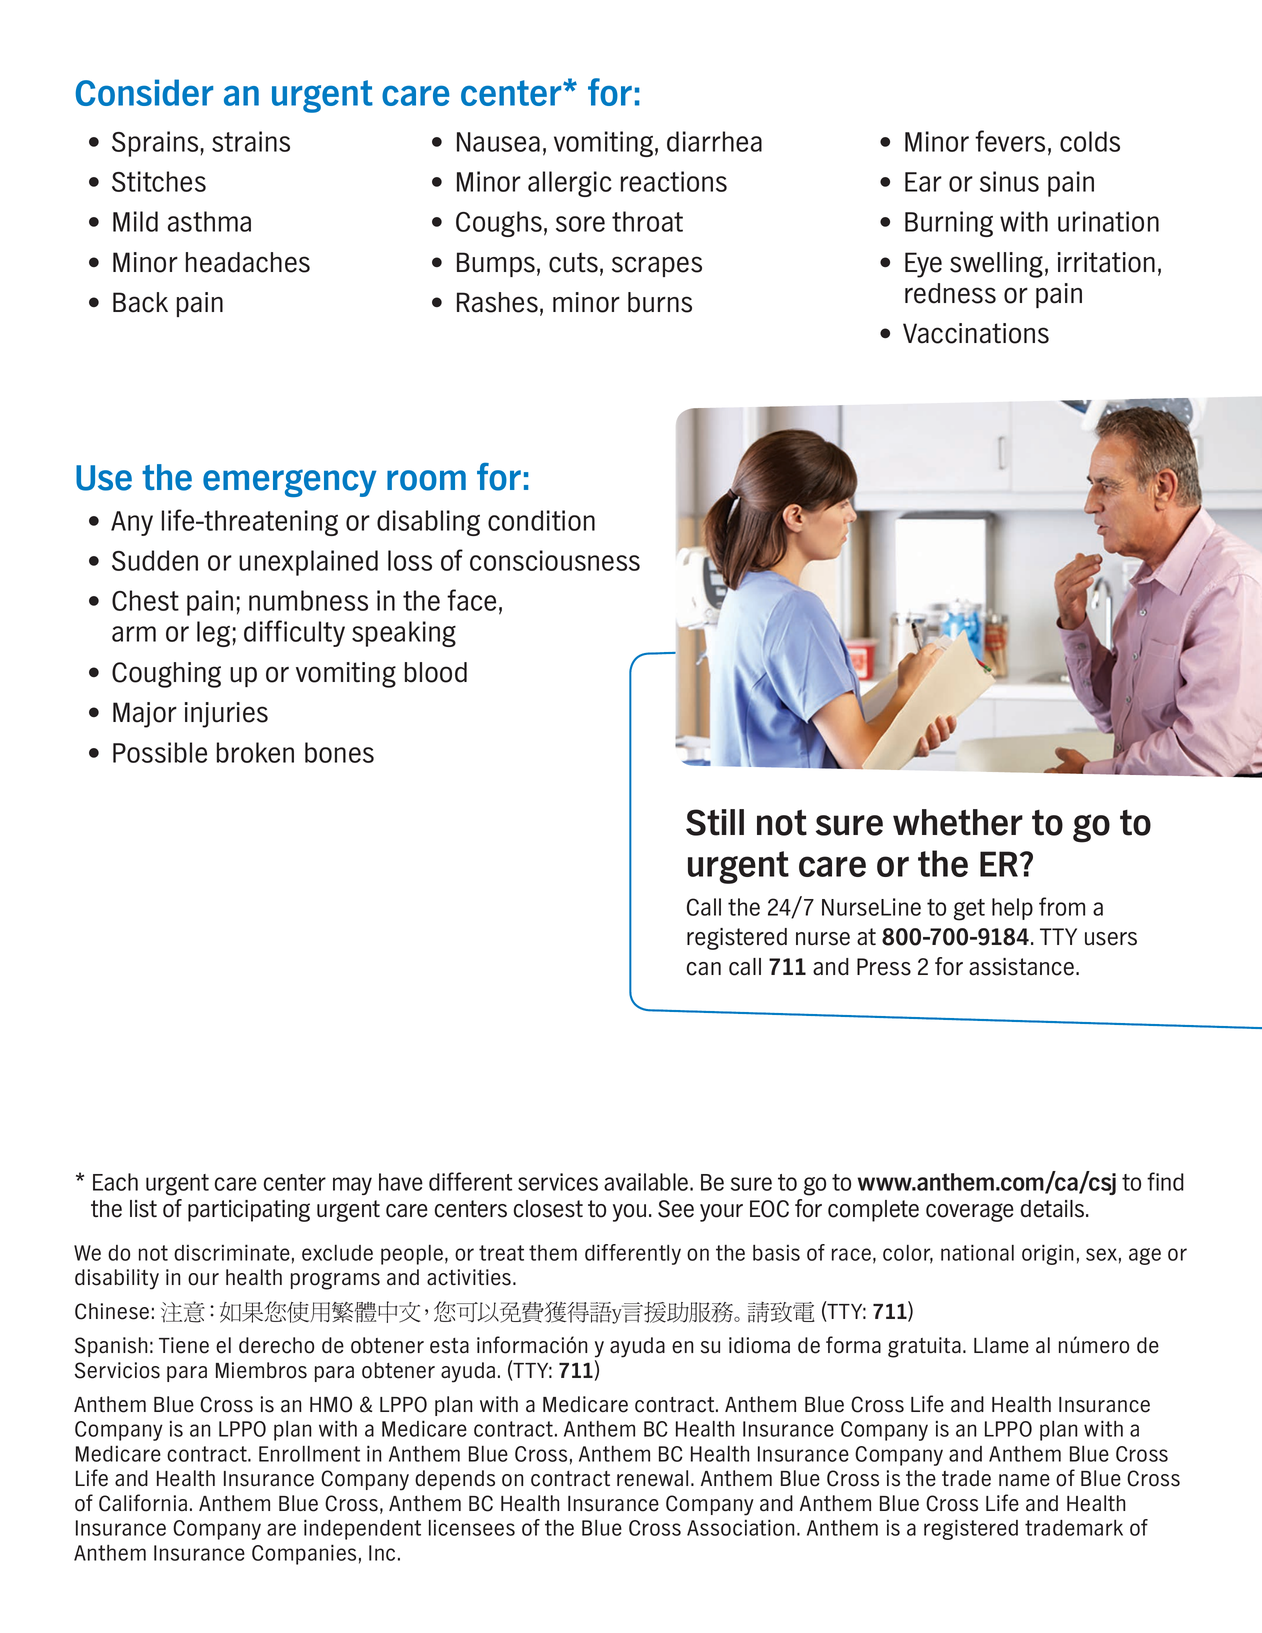  What do you see at coordinates (289, 483) in the screenshot?
I see `emergency` at bounding box center [289, 483].
